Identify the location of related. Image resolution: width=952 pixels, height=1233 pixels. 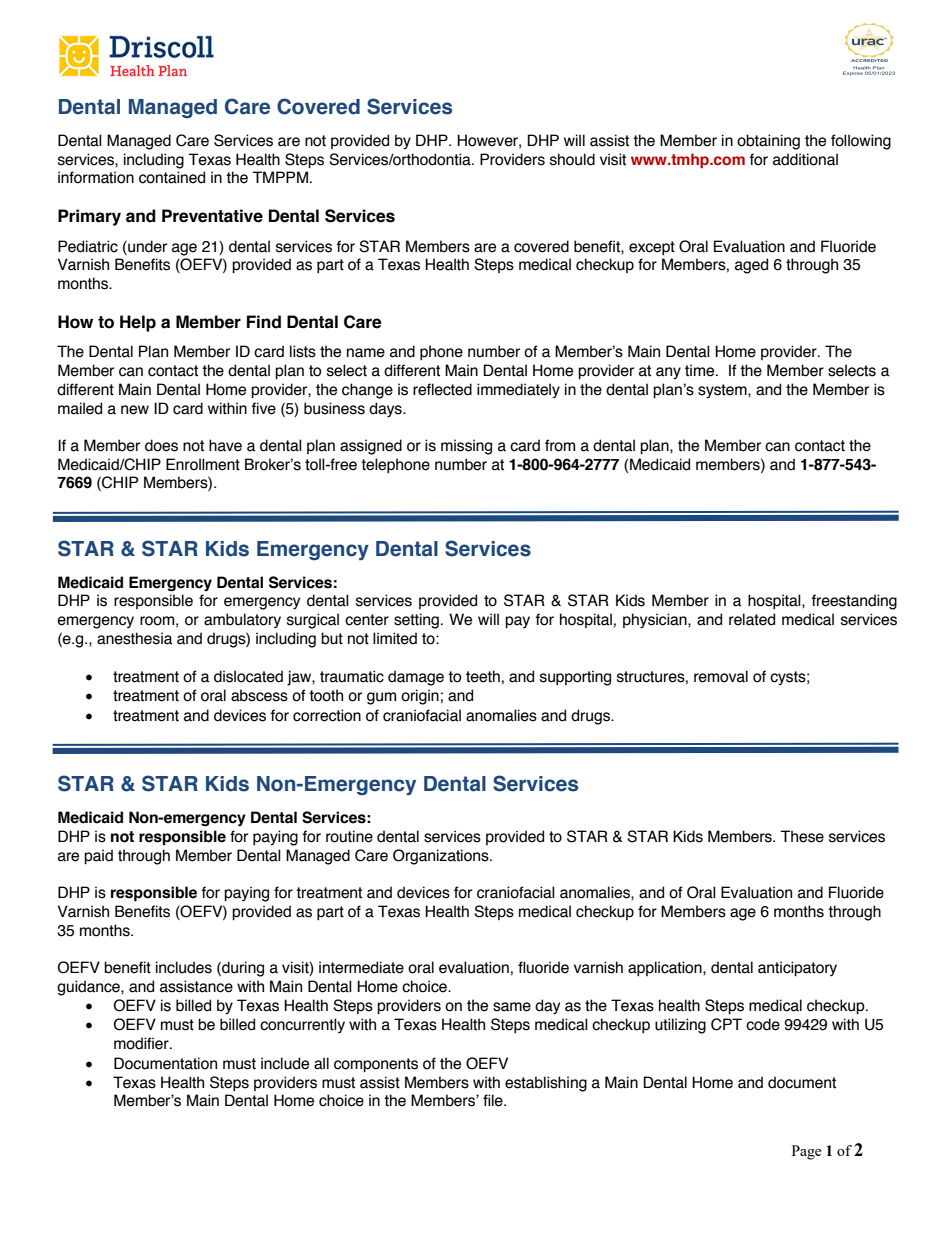
(752, 619).
